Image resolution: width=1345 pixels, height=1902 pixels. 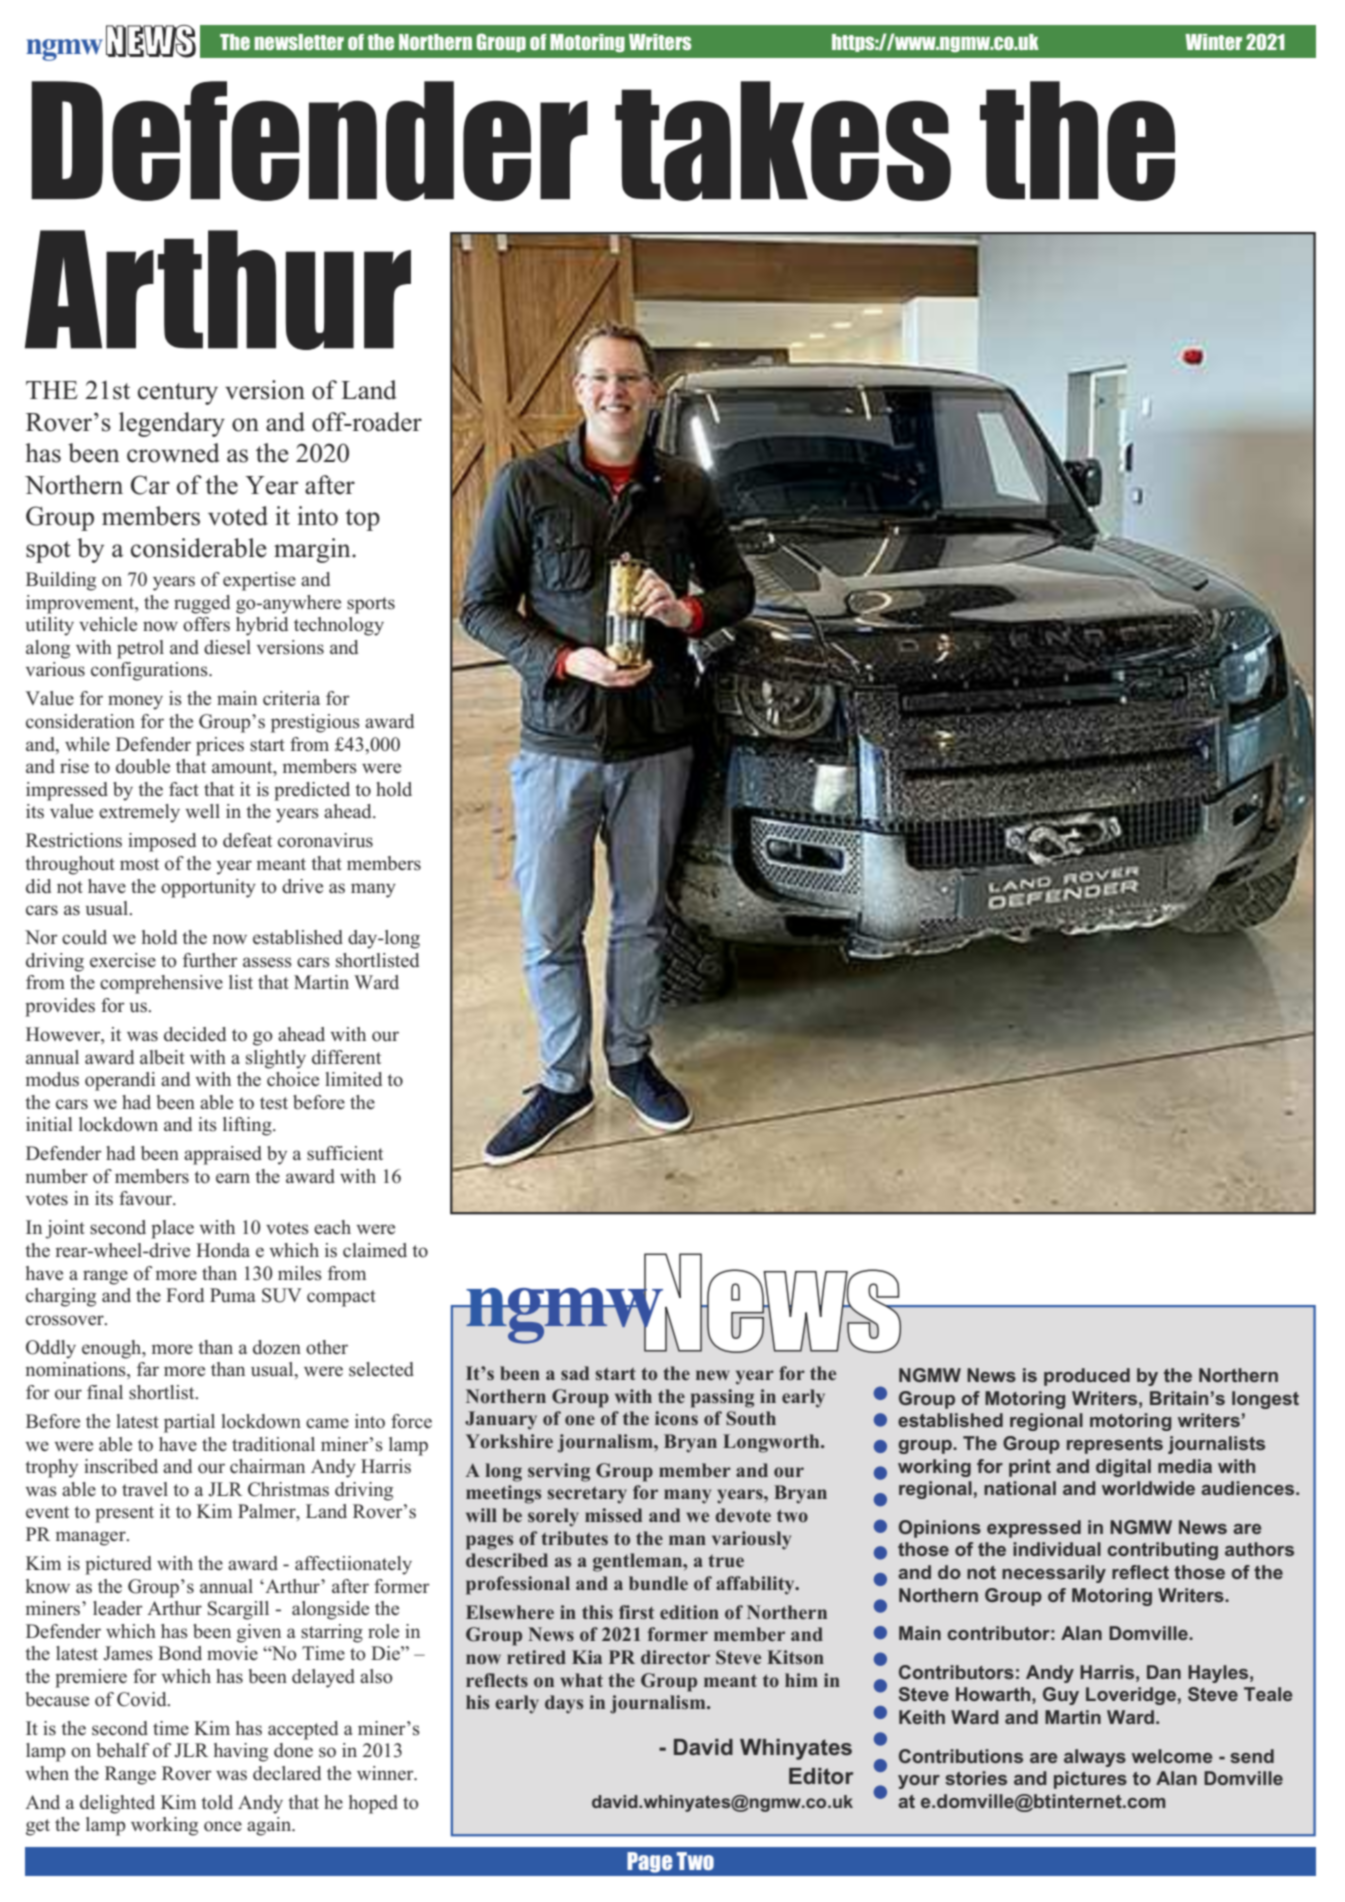 What do you see at coordinates (1213, 42) in the screenshot?
I see `Winter` at bounding box center [1213, 42].
